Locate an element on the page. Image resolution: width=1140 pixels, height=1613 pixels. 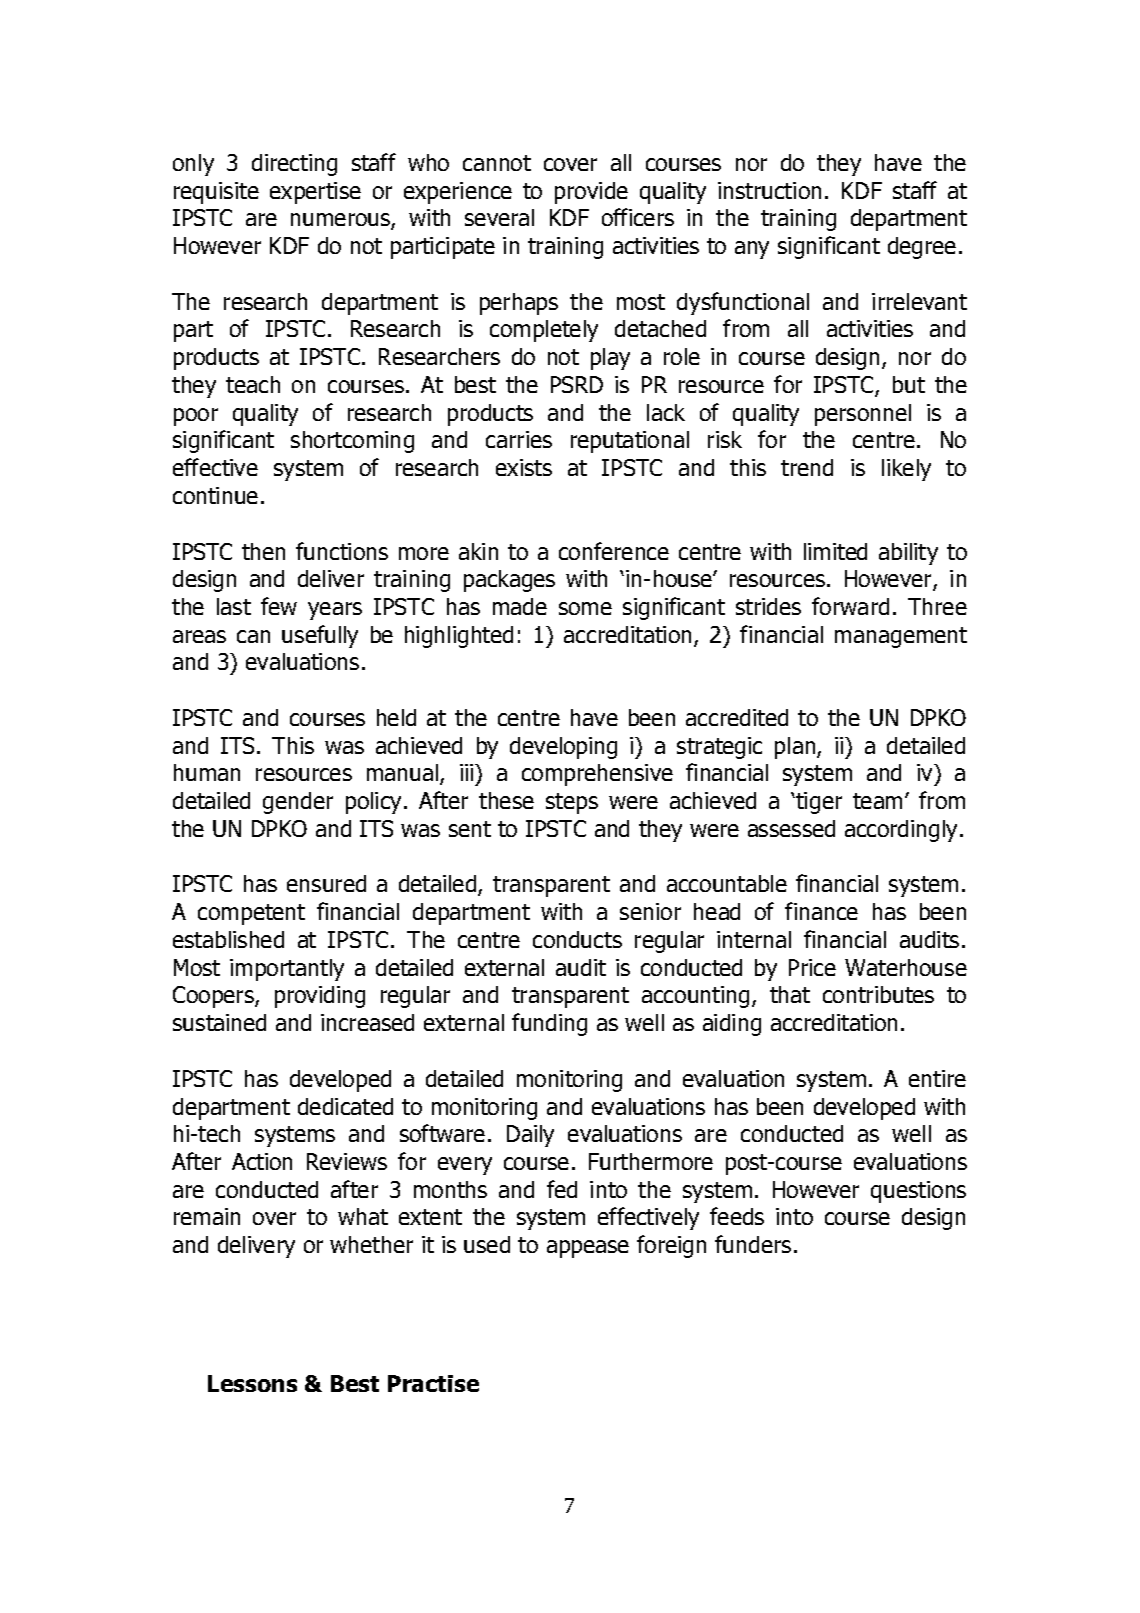
conducts is located at coordinates (577, 939).
